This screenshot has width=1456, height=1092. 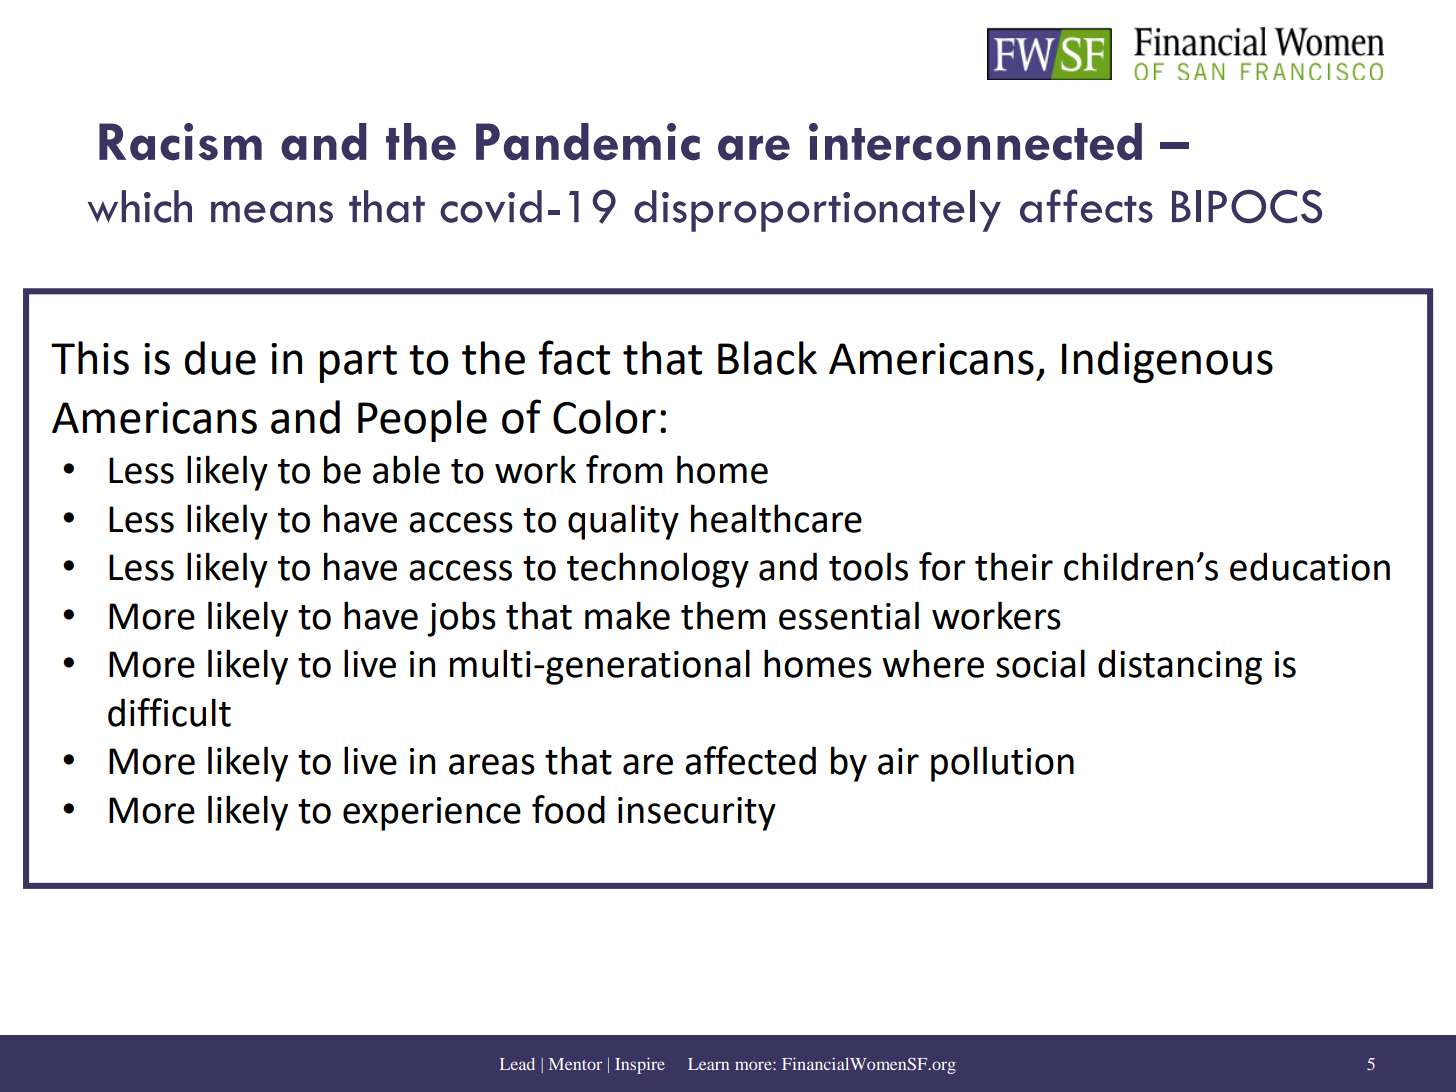 What do you see at coordinates (708, 1064) in the screenshot?
I see `Learn` at bounding box center [708, 1064].
